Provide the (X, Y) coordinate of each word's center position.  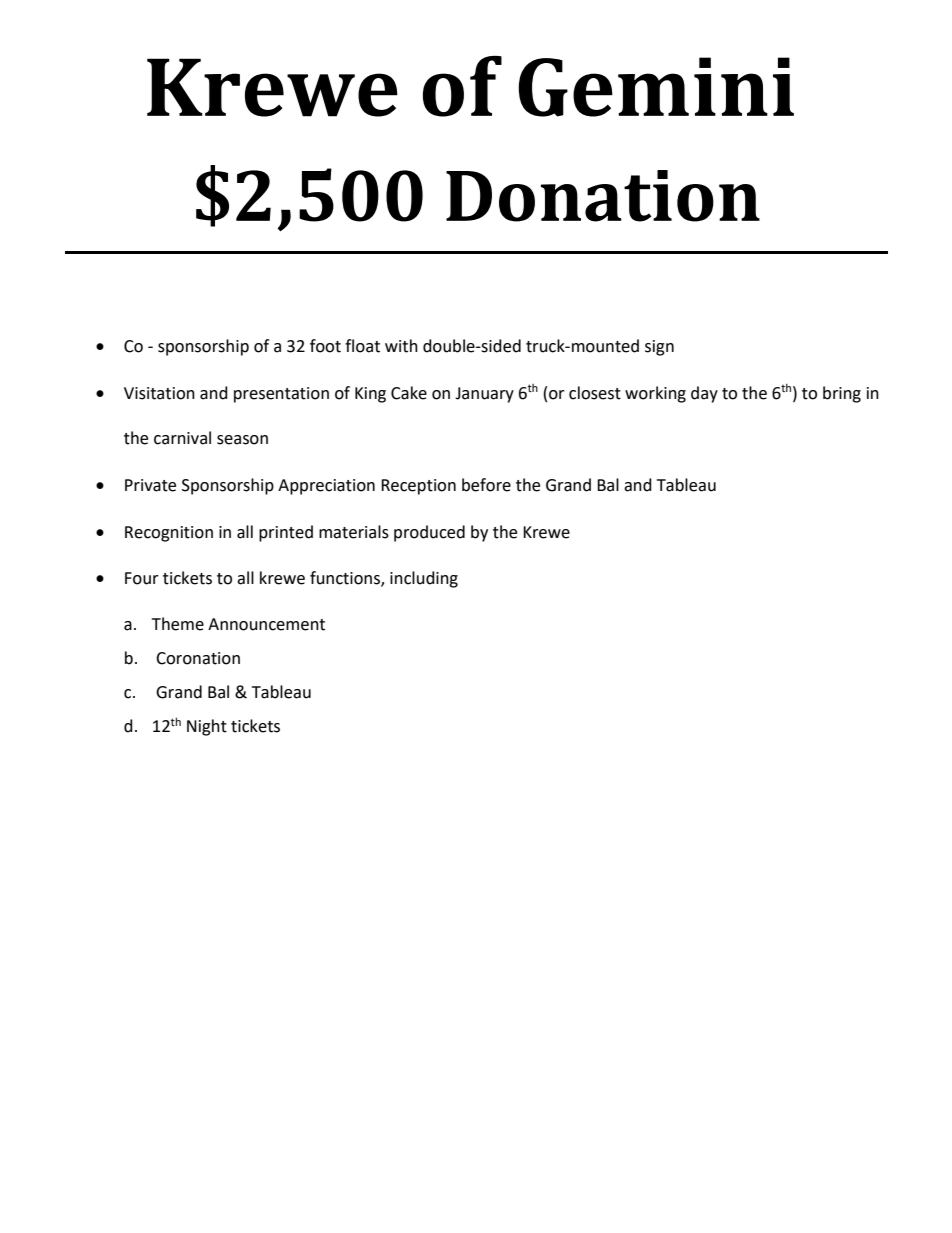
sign (659, 348)
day (704, 394)
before (486, 485)
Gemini (656, 87)
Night (207, 727)
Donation (603, 196)
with (401, 346)
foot (325, 346)
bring (842, 394)
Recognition (169, 534)
